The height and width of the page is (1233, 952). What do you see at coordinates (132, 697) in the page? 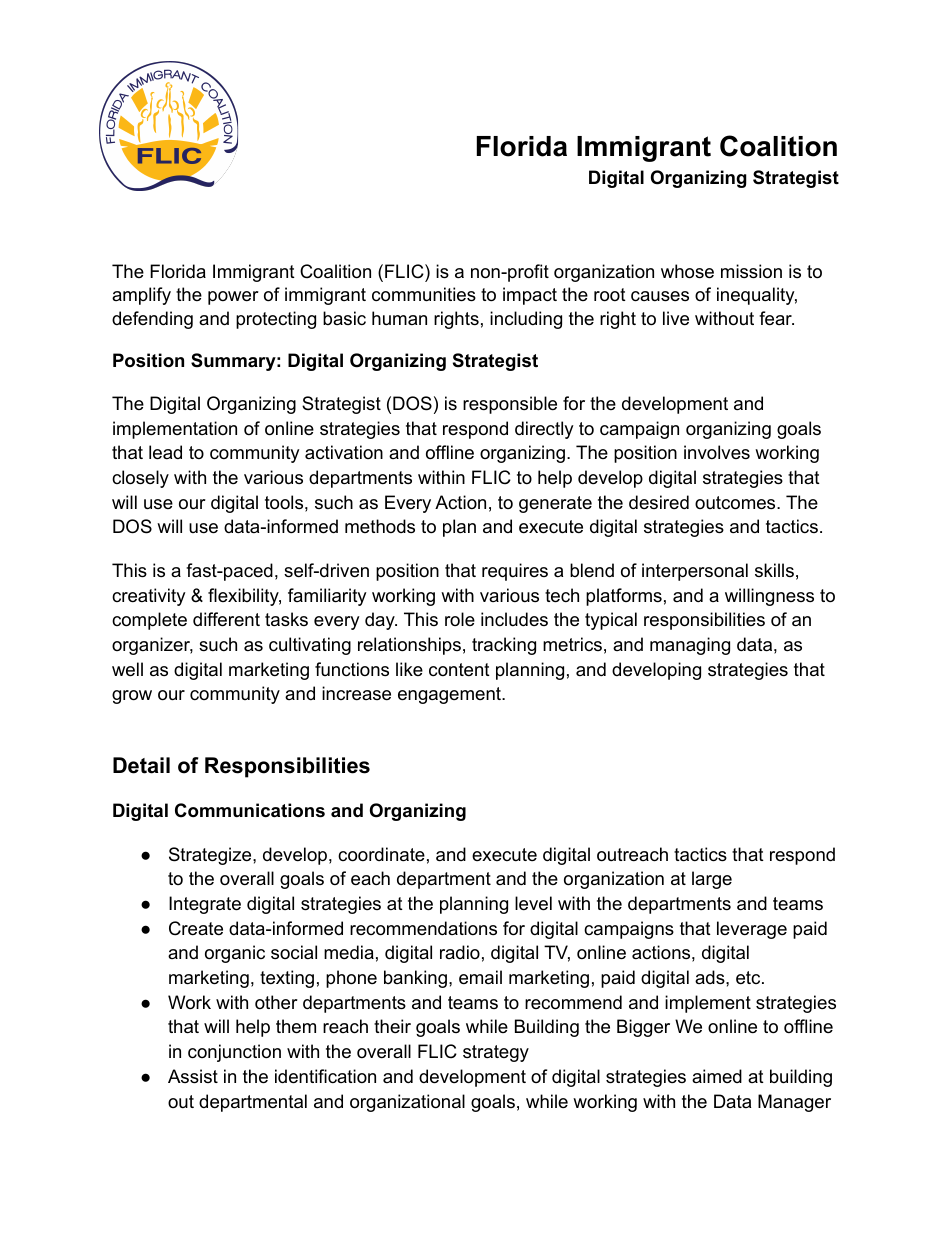
I see `grow` at bounding box center [132, 697].
